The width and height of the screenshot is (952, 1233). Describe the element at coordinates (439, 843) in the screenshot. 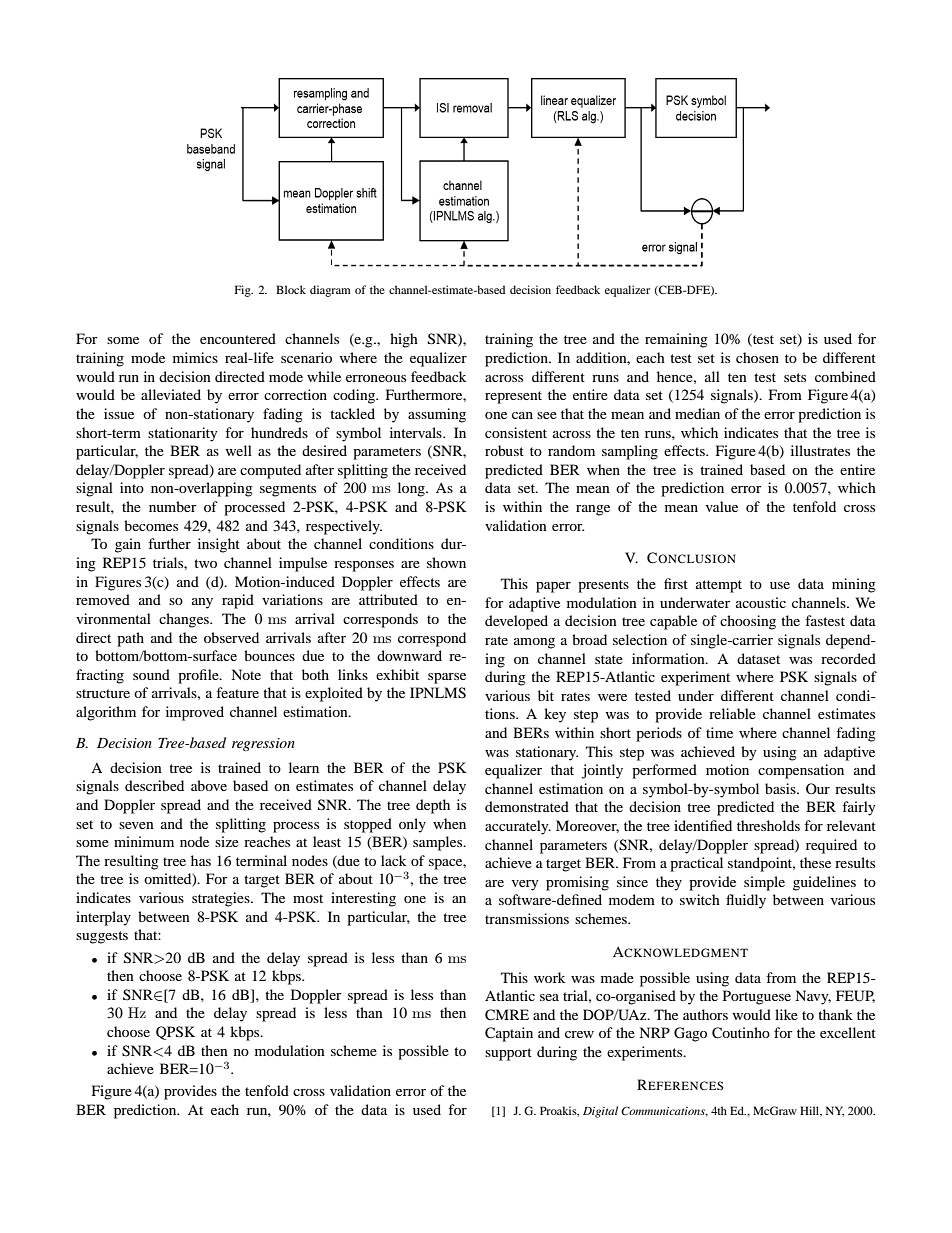

I see `samples` at that location.
